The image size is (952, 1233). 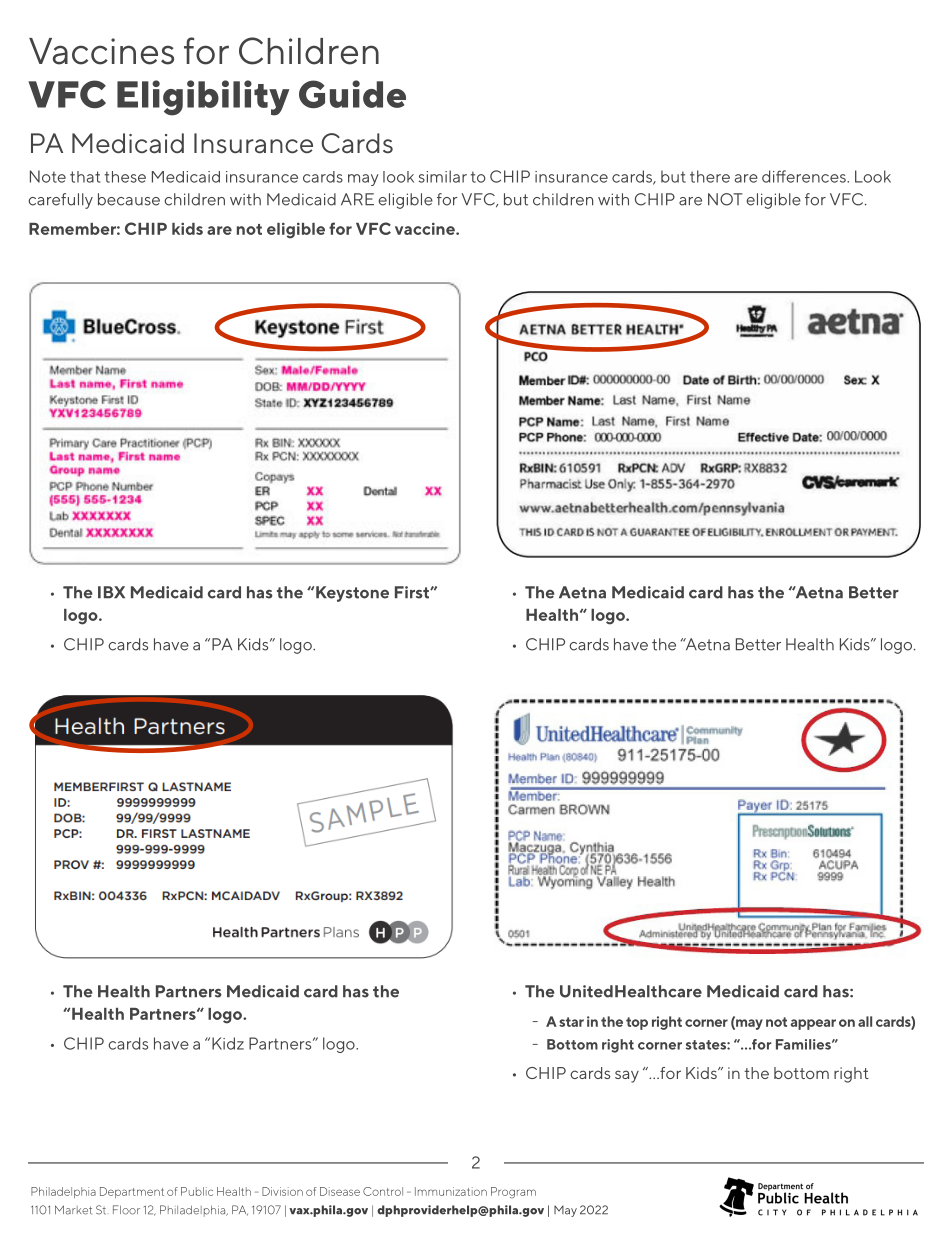 What do you see at coordinates (805, 176) in the page?
I see `differences` at bounding box center [805, 176].
